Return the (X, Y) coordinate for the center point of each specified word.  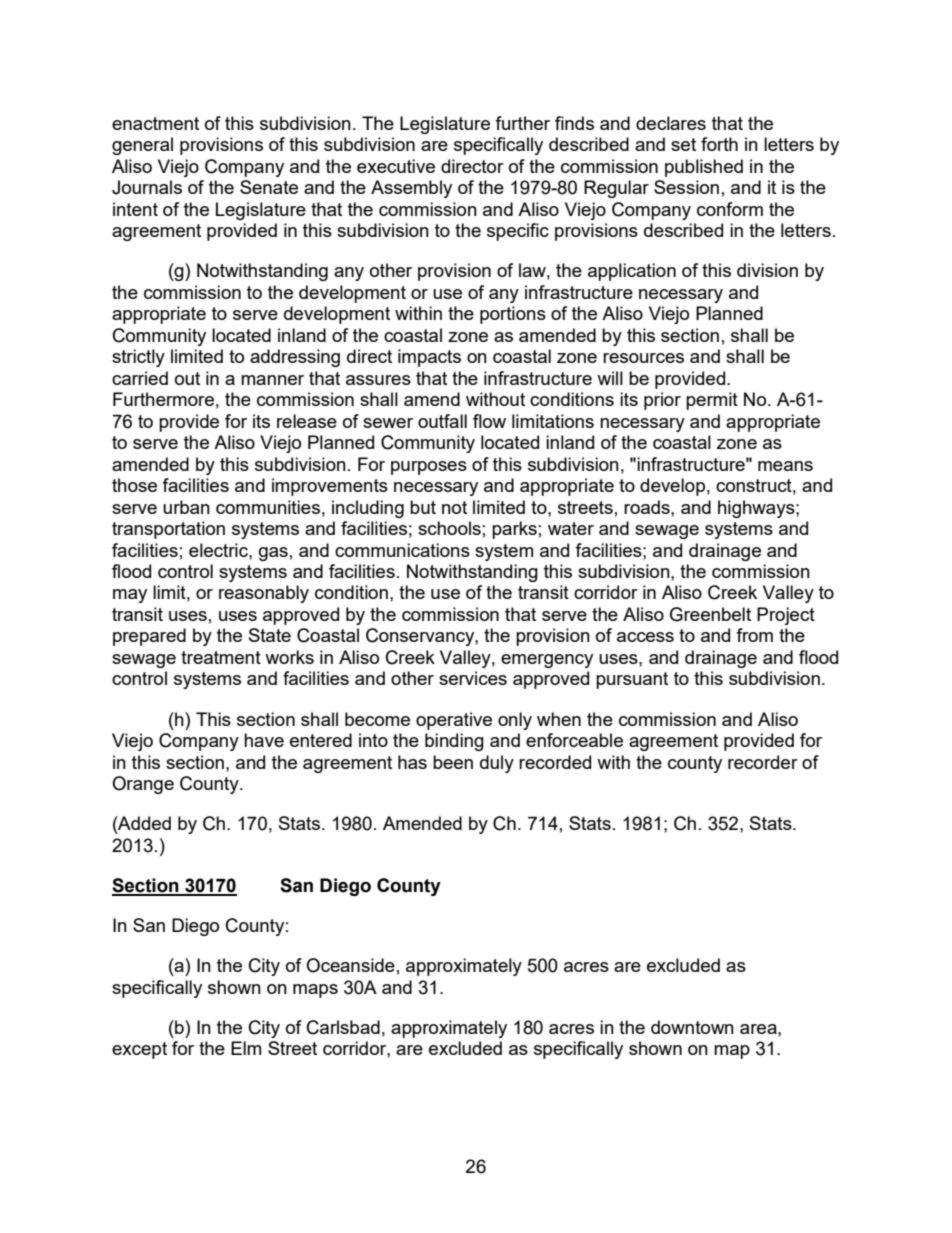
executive (396, 166)
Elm (246, 1048)
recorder (763, 762)
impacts (429, 358)
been (453, 762)
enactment (155, 123)
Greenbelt (710, 614)
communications (402, 550)
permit (712, 401)
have (264, 740)
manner (272, 380)
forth (719, 144)
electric (219, 550)
